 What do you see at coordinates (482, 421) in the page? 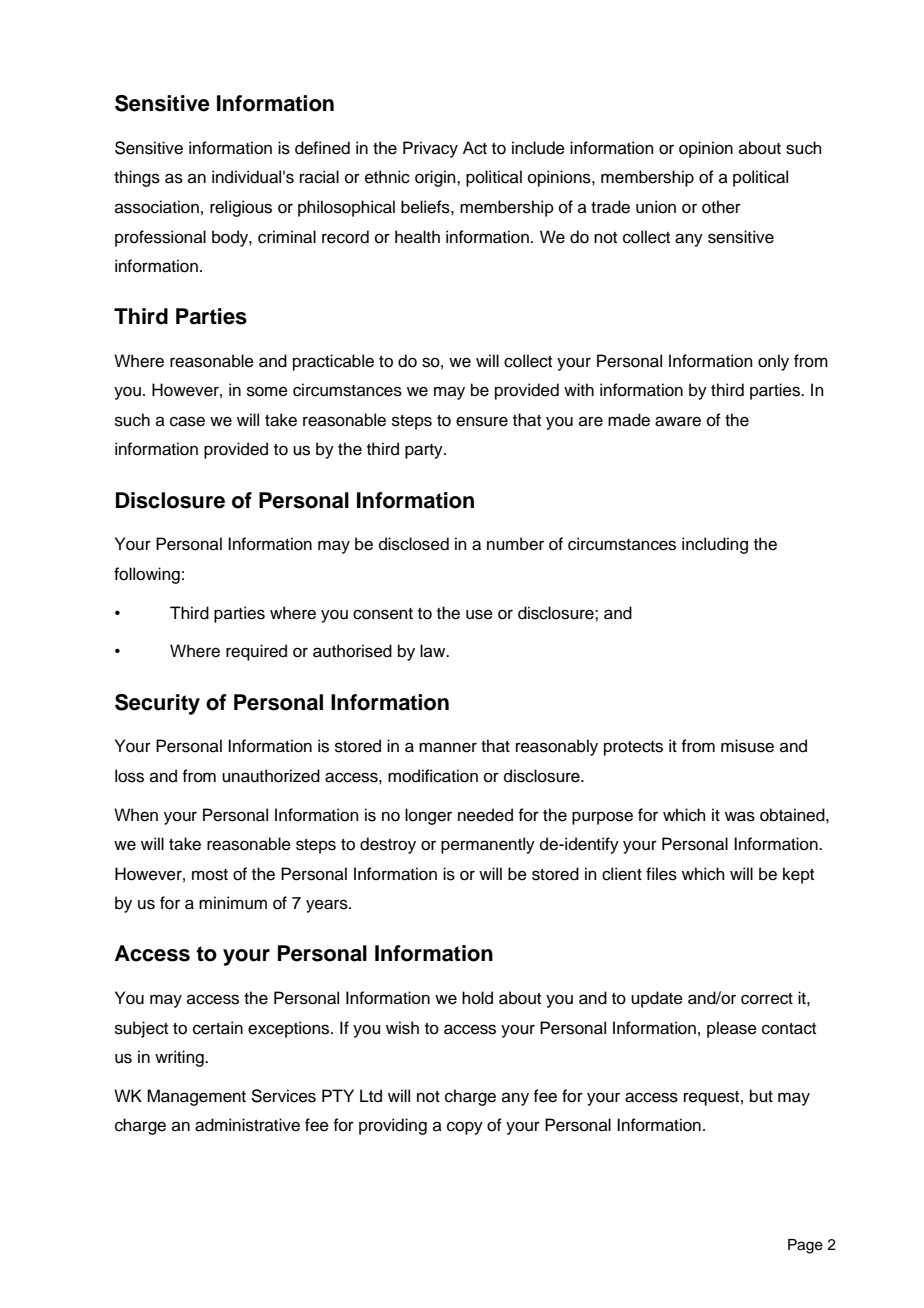
I see `ensure` at bounding box center [482, 421].
